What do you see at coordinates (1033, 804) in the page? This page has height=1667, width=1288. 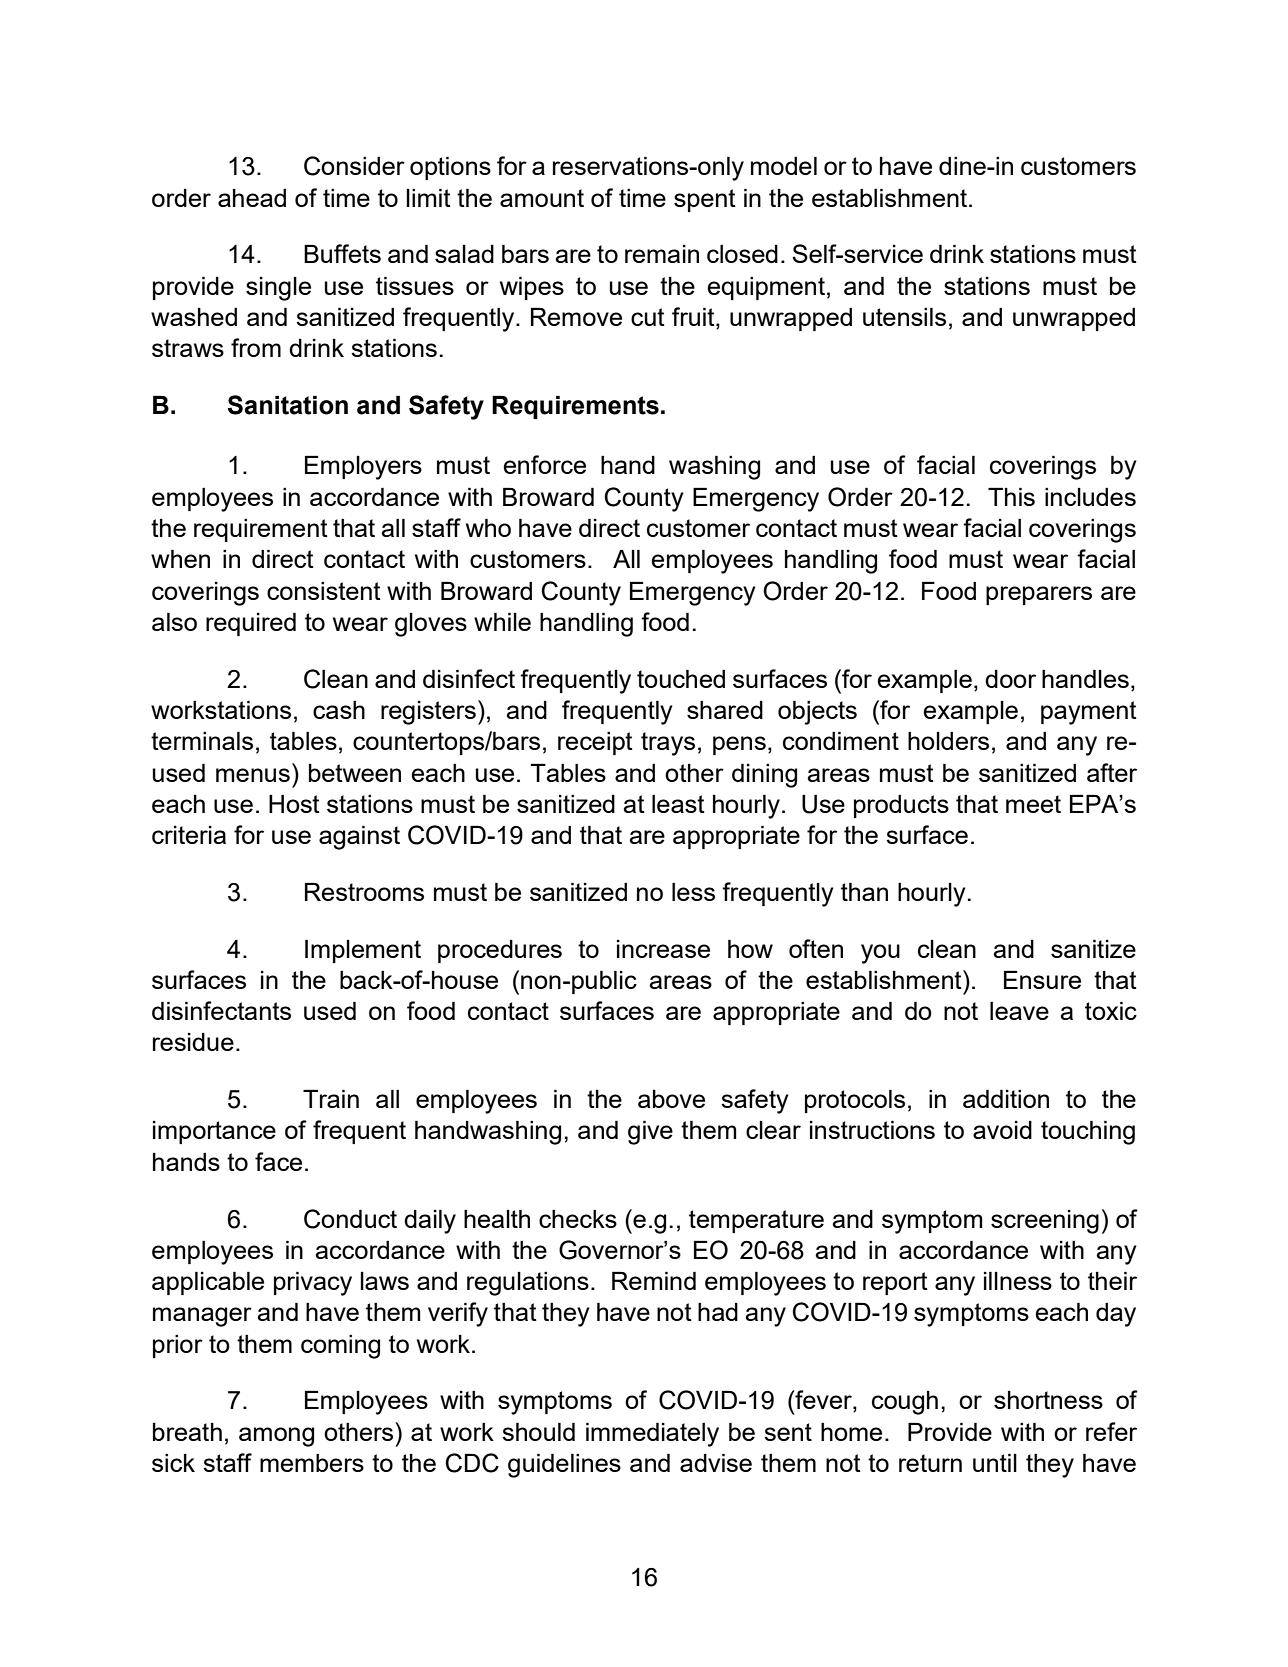 I see `meet` at bounding box center [1033, 804].
